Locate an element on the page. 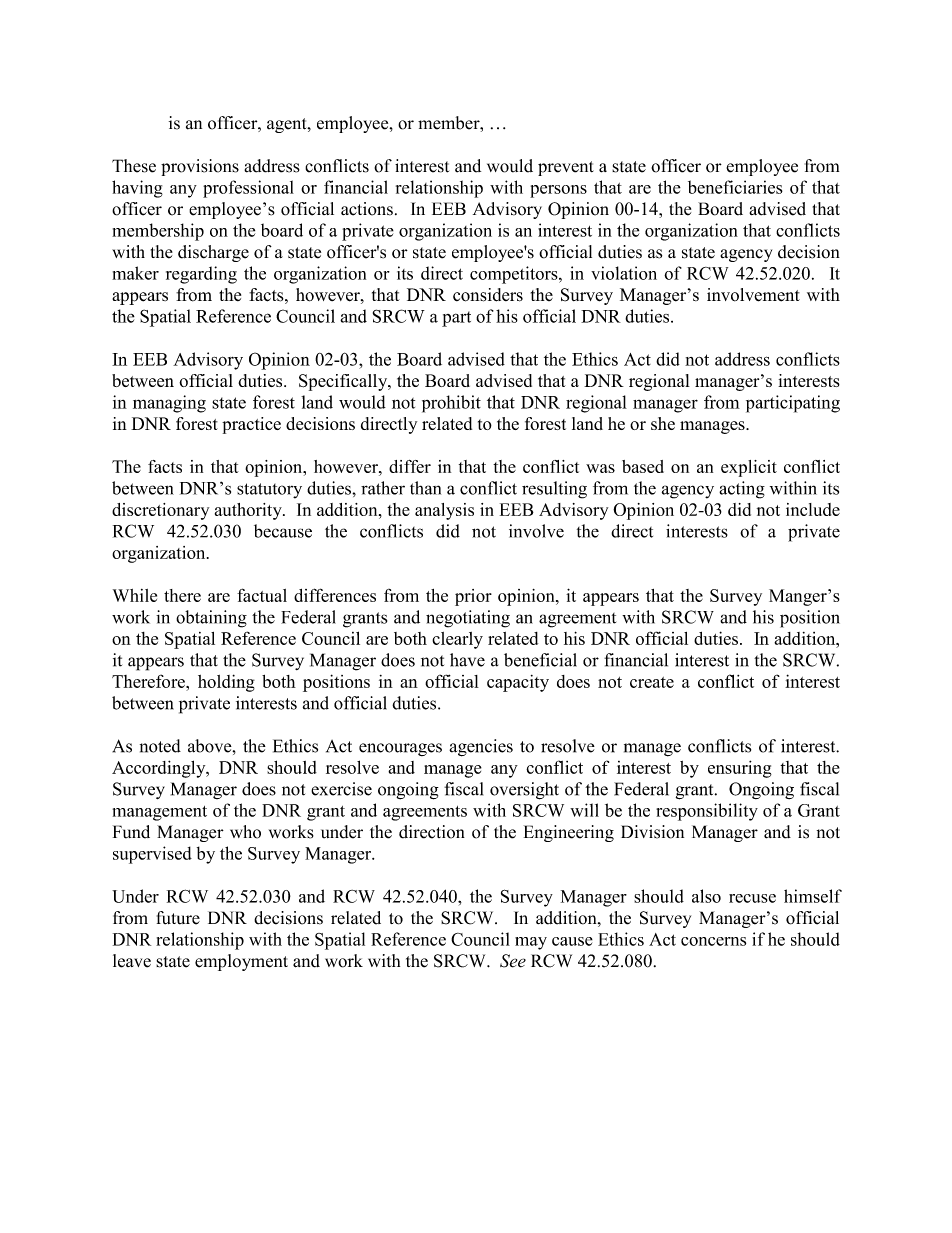 The width and height of the page is (952, 1233). agencies is located at coordinates (481, 748).
